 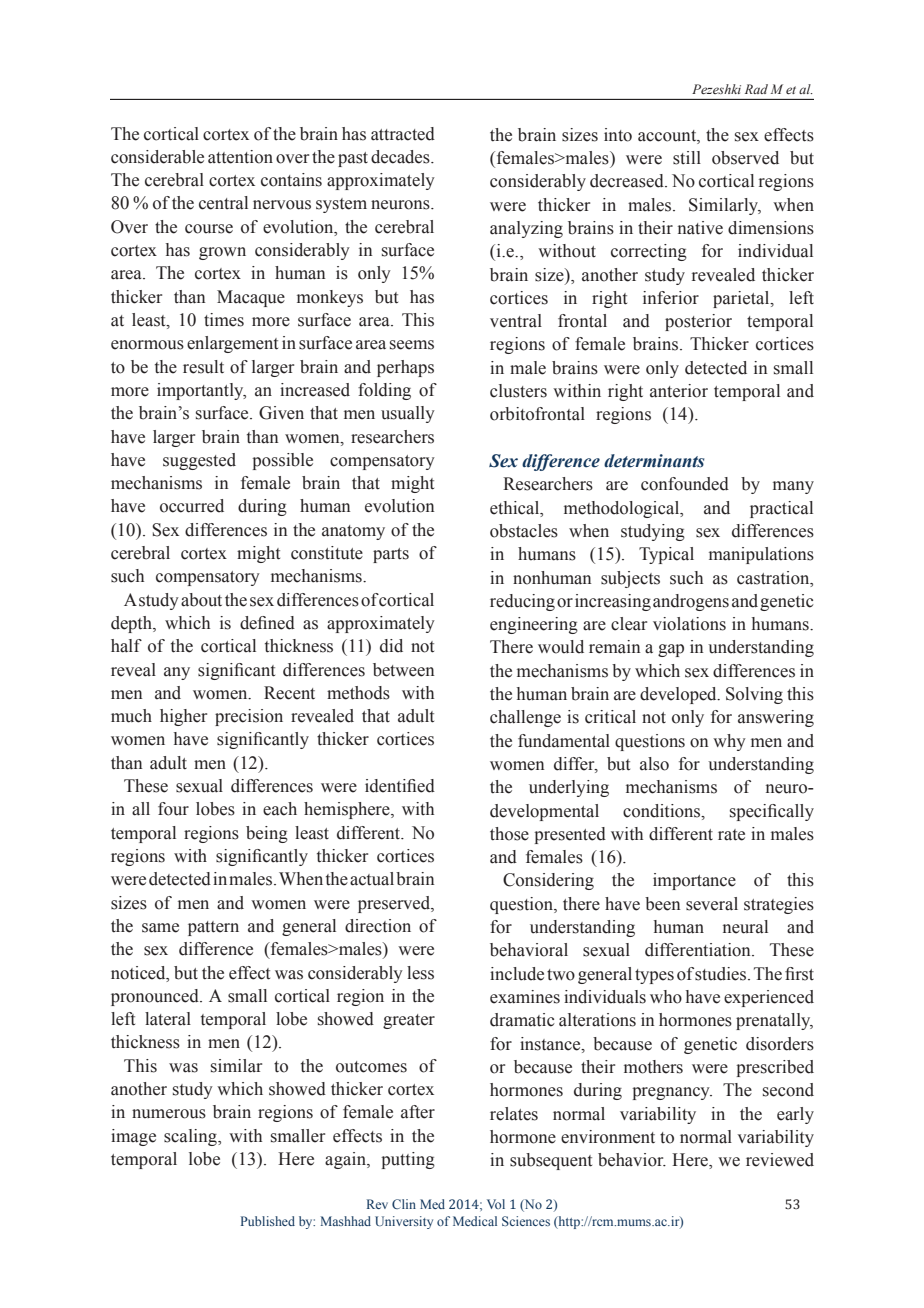 What do you see at coordinates (403, 134) in the screenshot?
I see `attracted` at bounding box center [403, 134].
